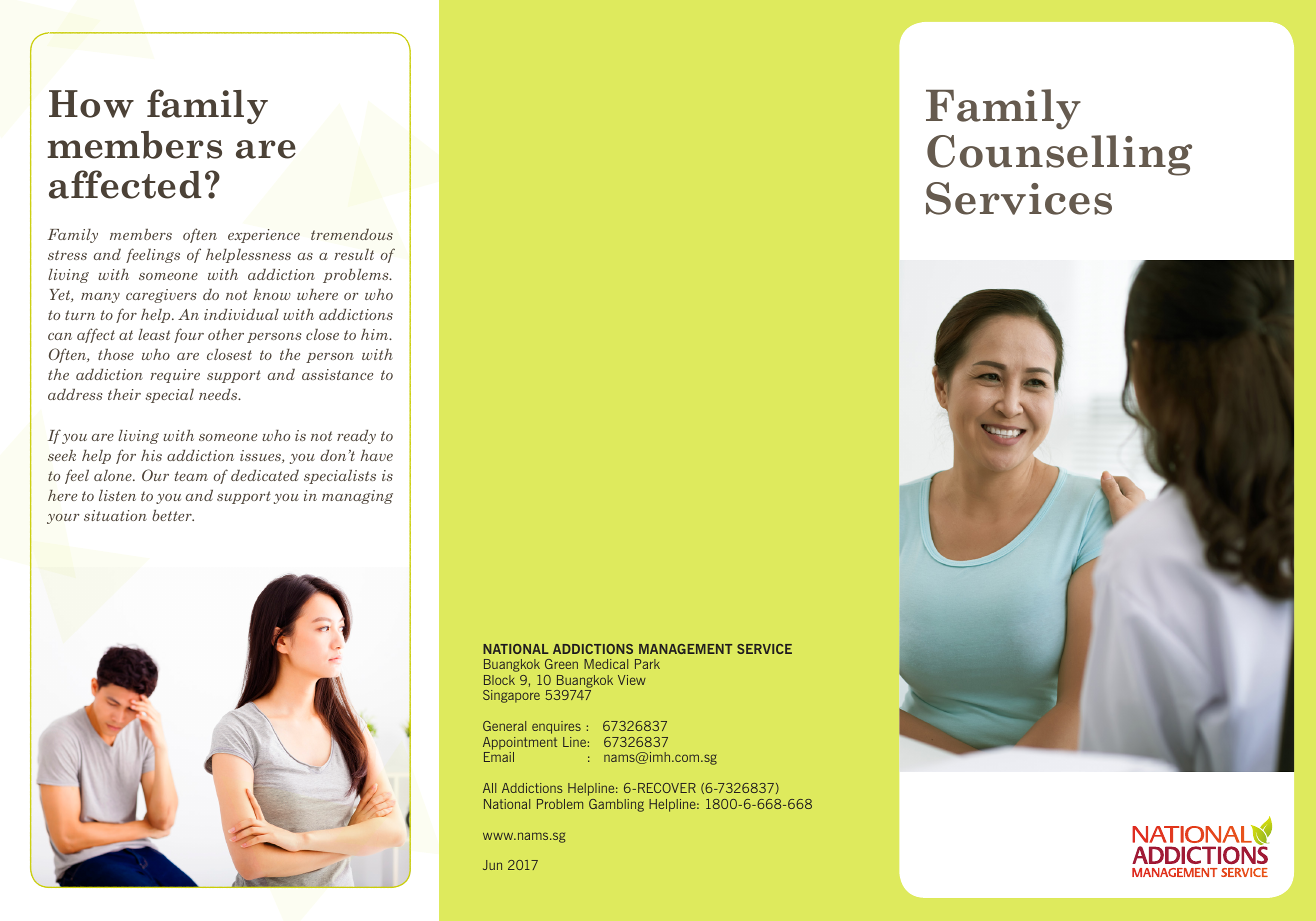 The width and height of the page is (1316, 921). What do you see at coordinates (685, 649) in the page?
I see `MANAGEMENT` at bounding box center [685, 649].
